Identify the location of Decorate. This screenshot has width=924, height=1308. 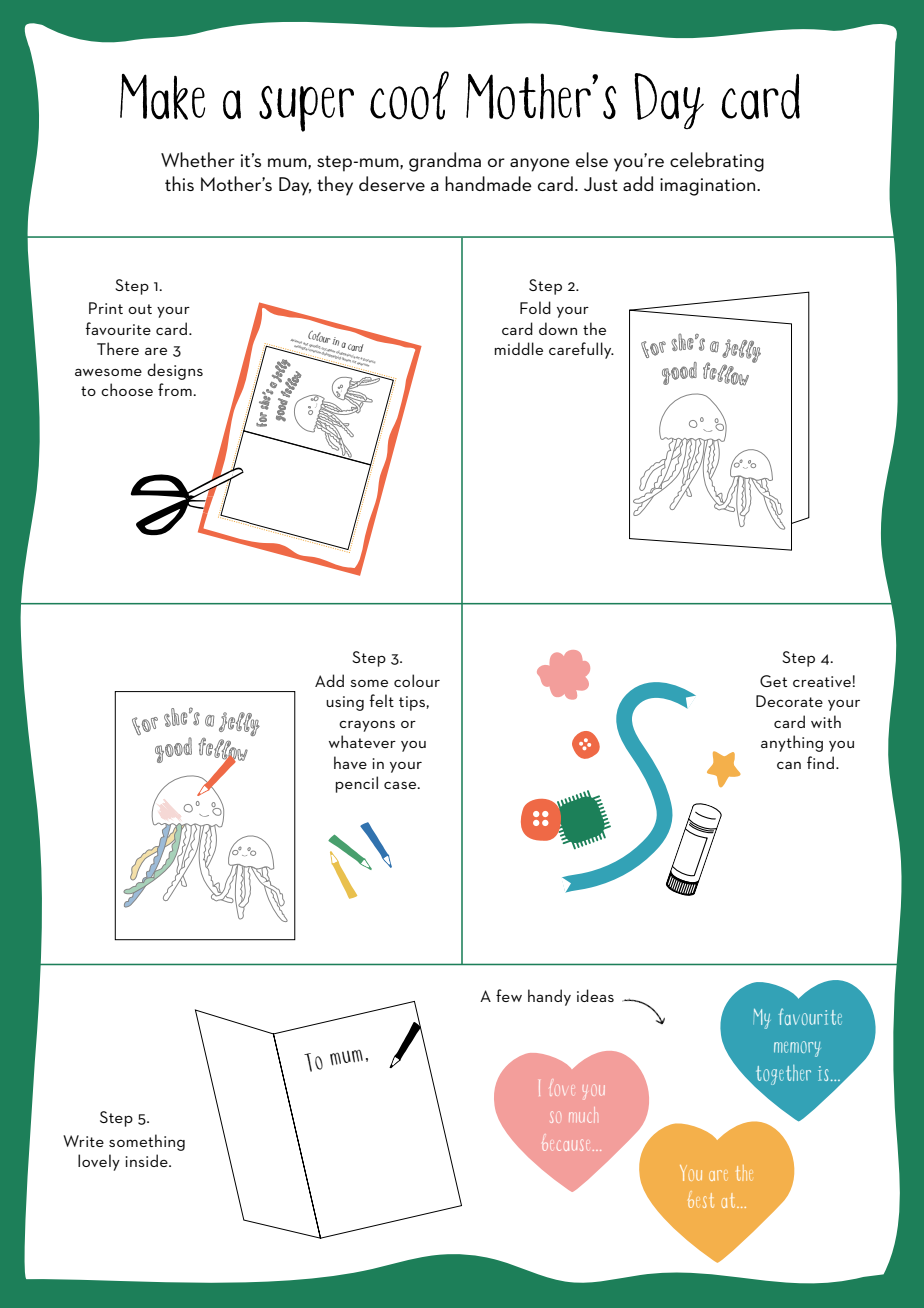
(789, 701).
